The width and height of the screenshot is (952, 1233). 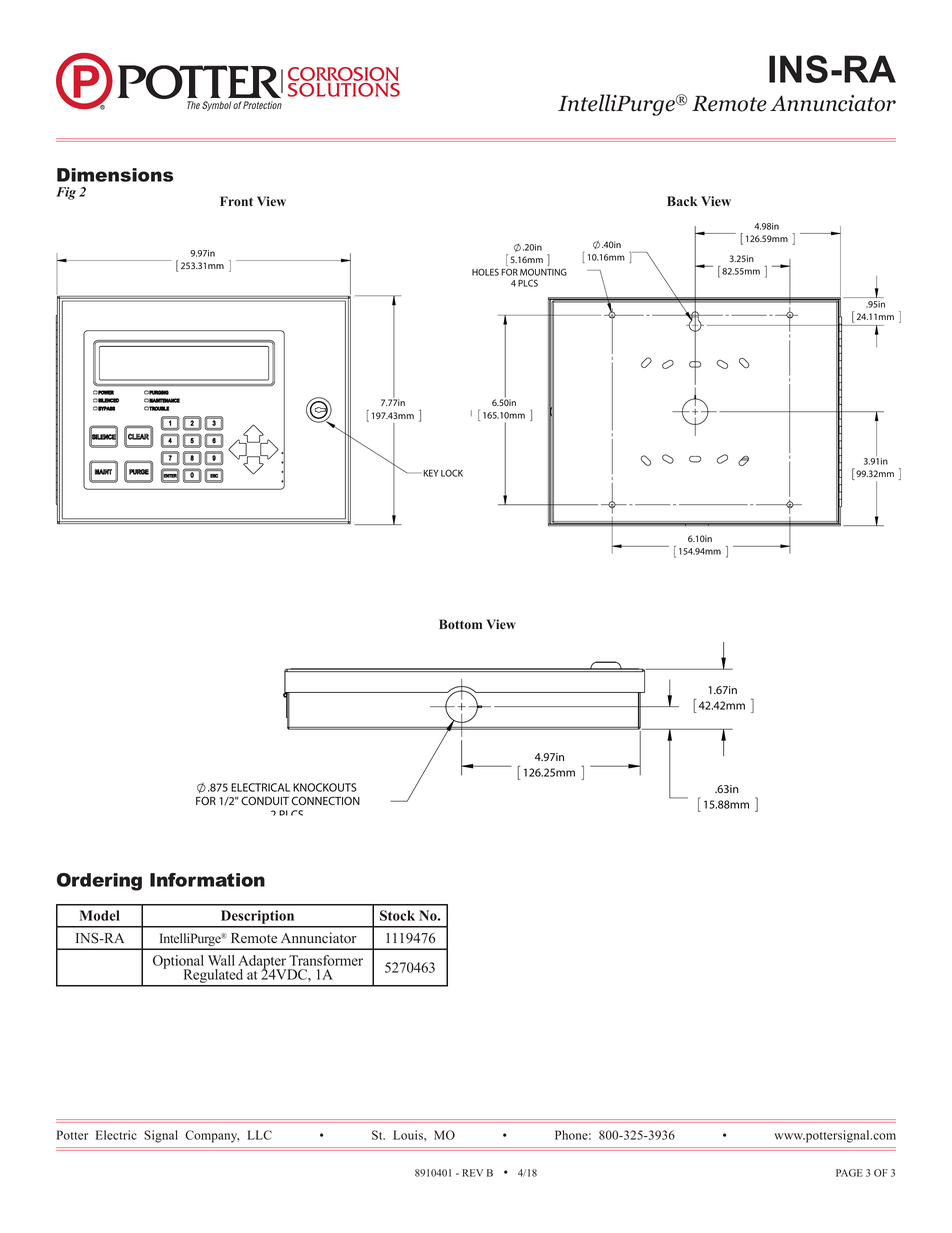 I want to click on Company, so click(x=212, y=1136).
